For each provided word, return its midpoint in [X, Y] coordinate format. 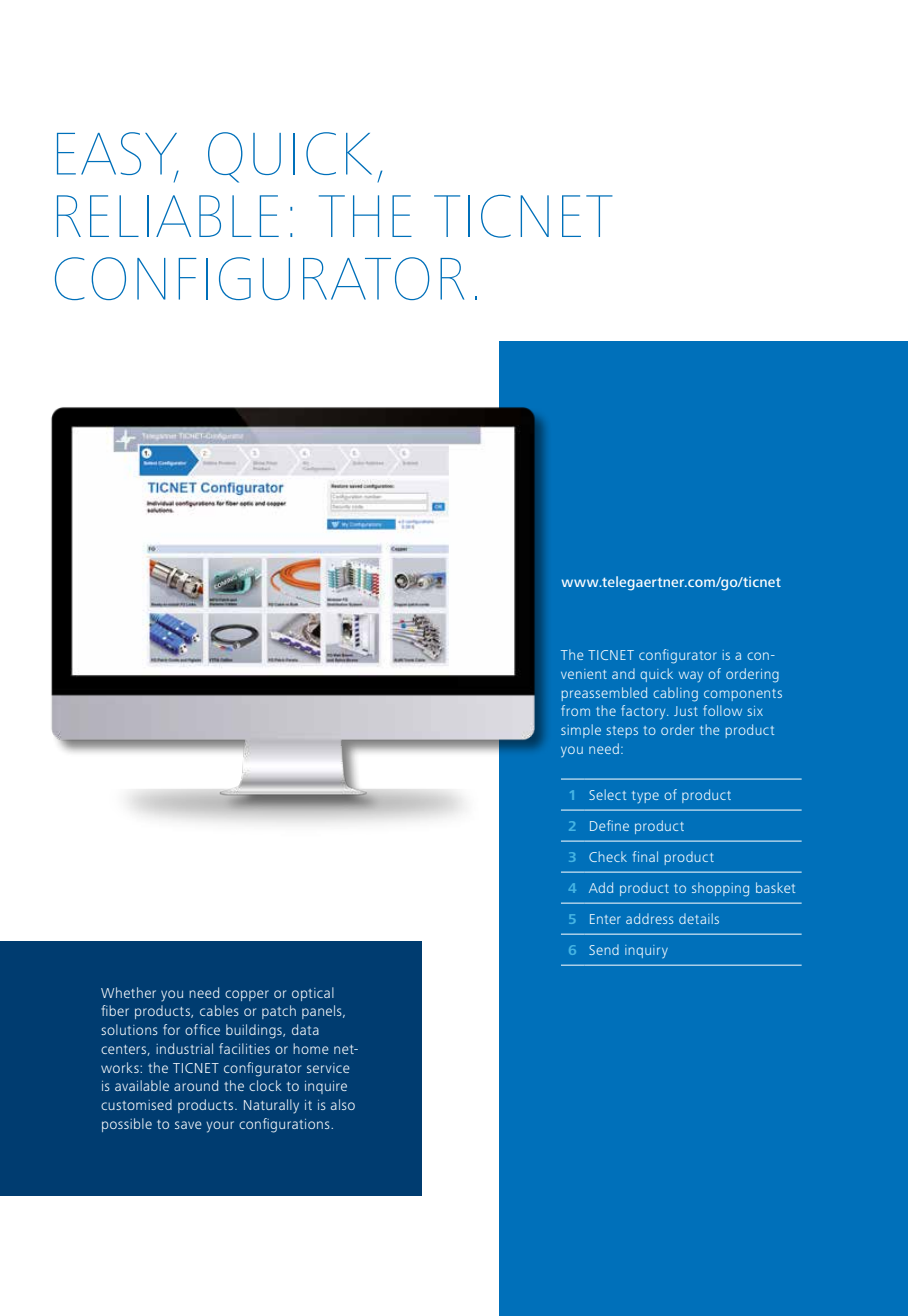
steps [622, 732]
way [691, 676]
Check [608, 856]
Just [686, 711]
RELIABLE [168, 216]
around [196, 1085]
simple [581, 731]
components [743, 695]
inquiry [646, 951]
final [645, 856]
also [343, 1104]
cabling [675, 694]
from [575, 710]
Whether [128, 992]
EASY [118, 155]
